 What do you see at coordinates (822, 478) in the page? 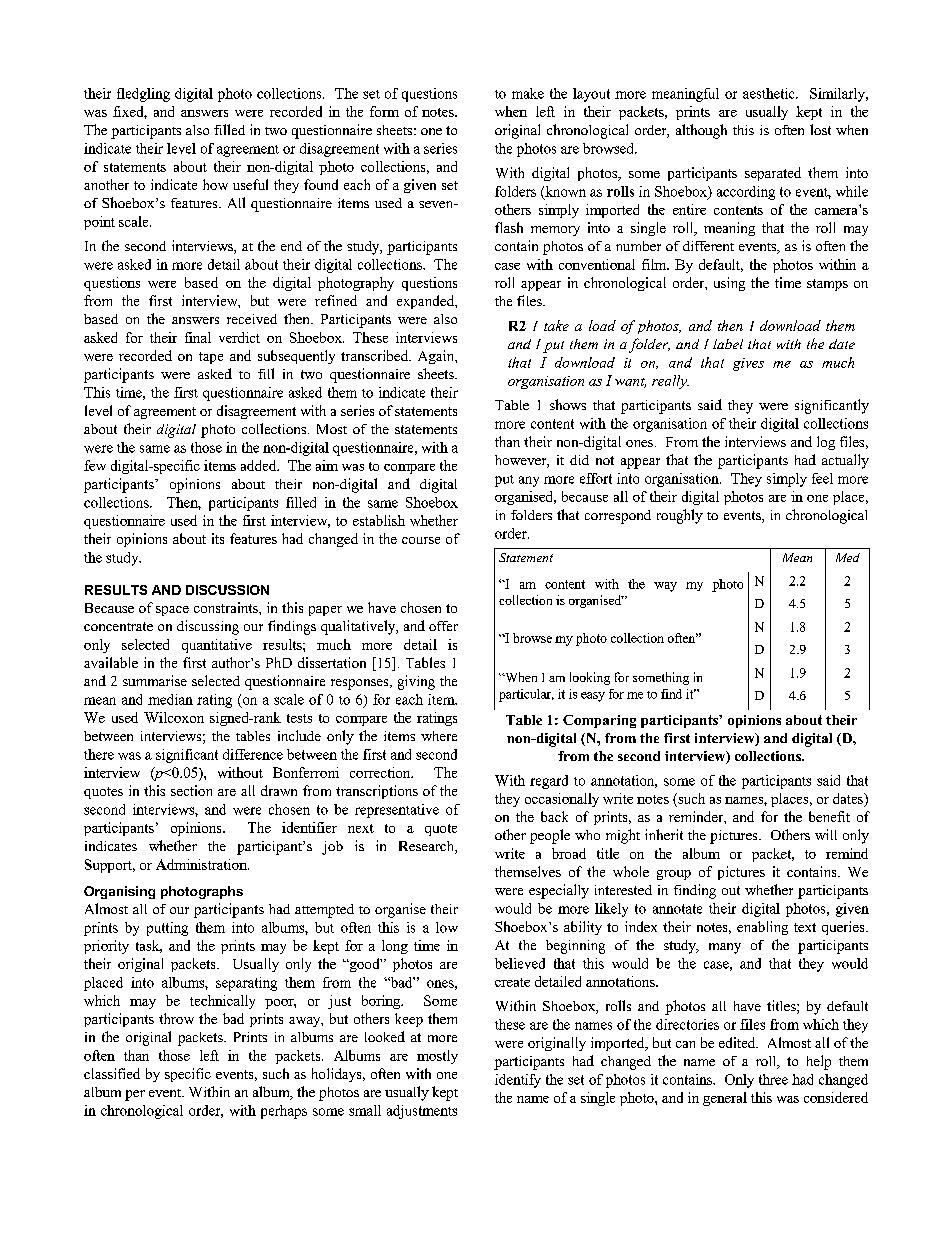
I see `feel` at bounding box center [822, 478].
